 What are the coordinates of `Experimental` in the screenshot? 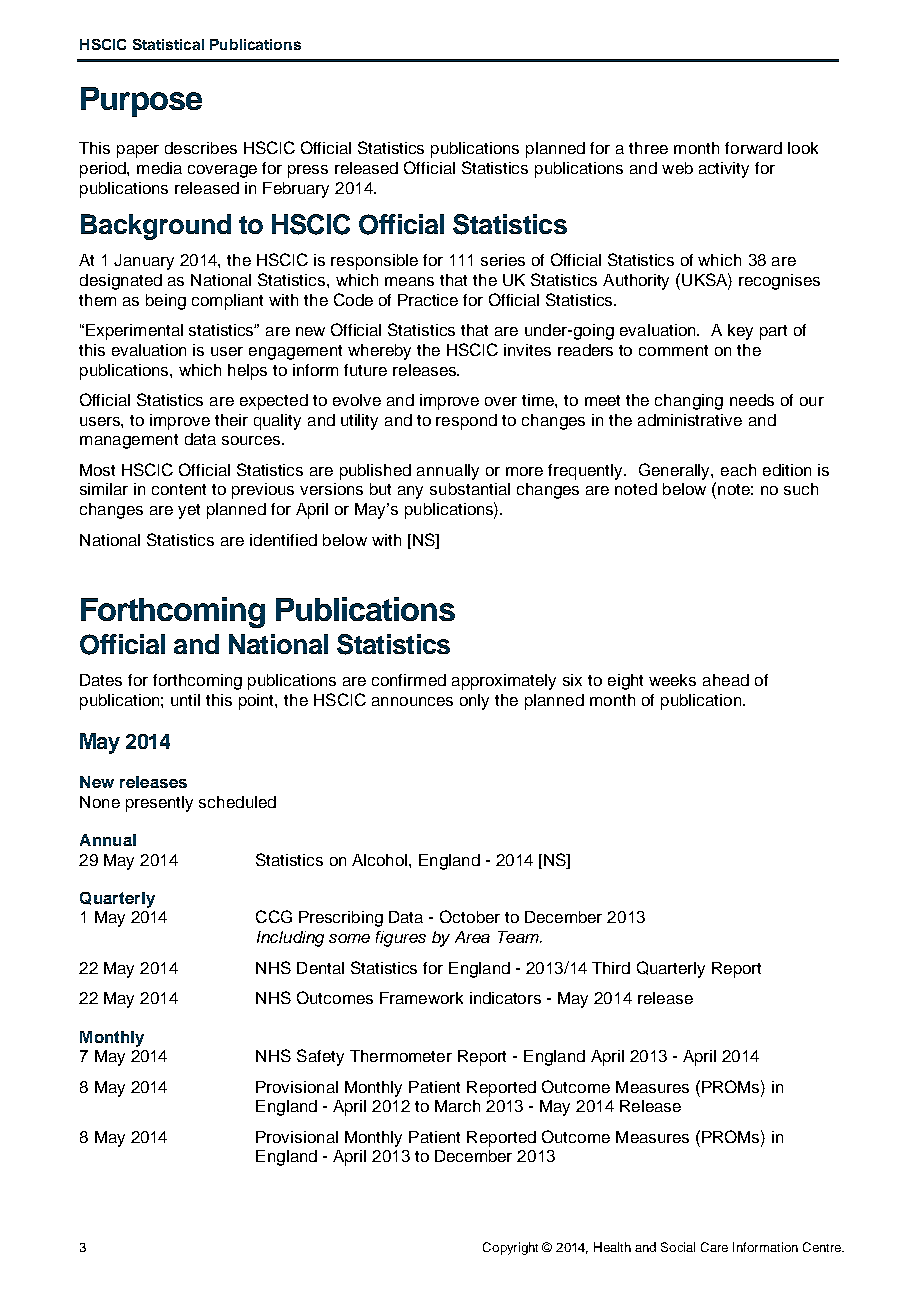 It's located at (134, 332).
